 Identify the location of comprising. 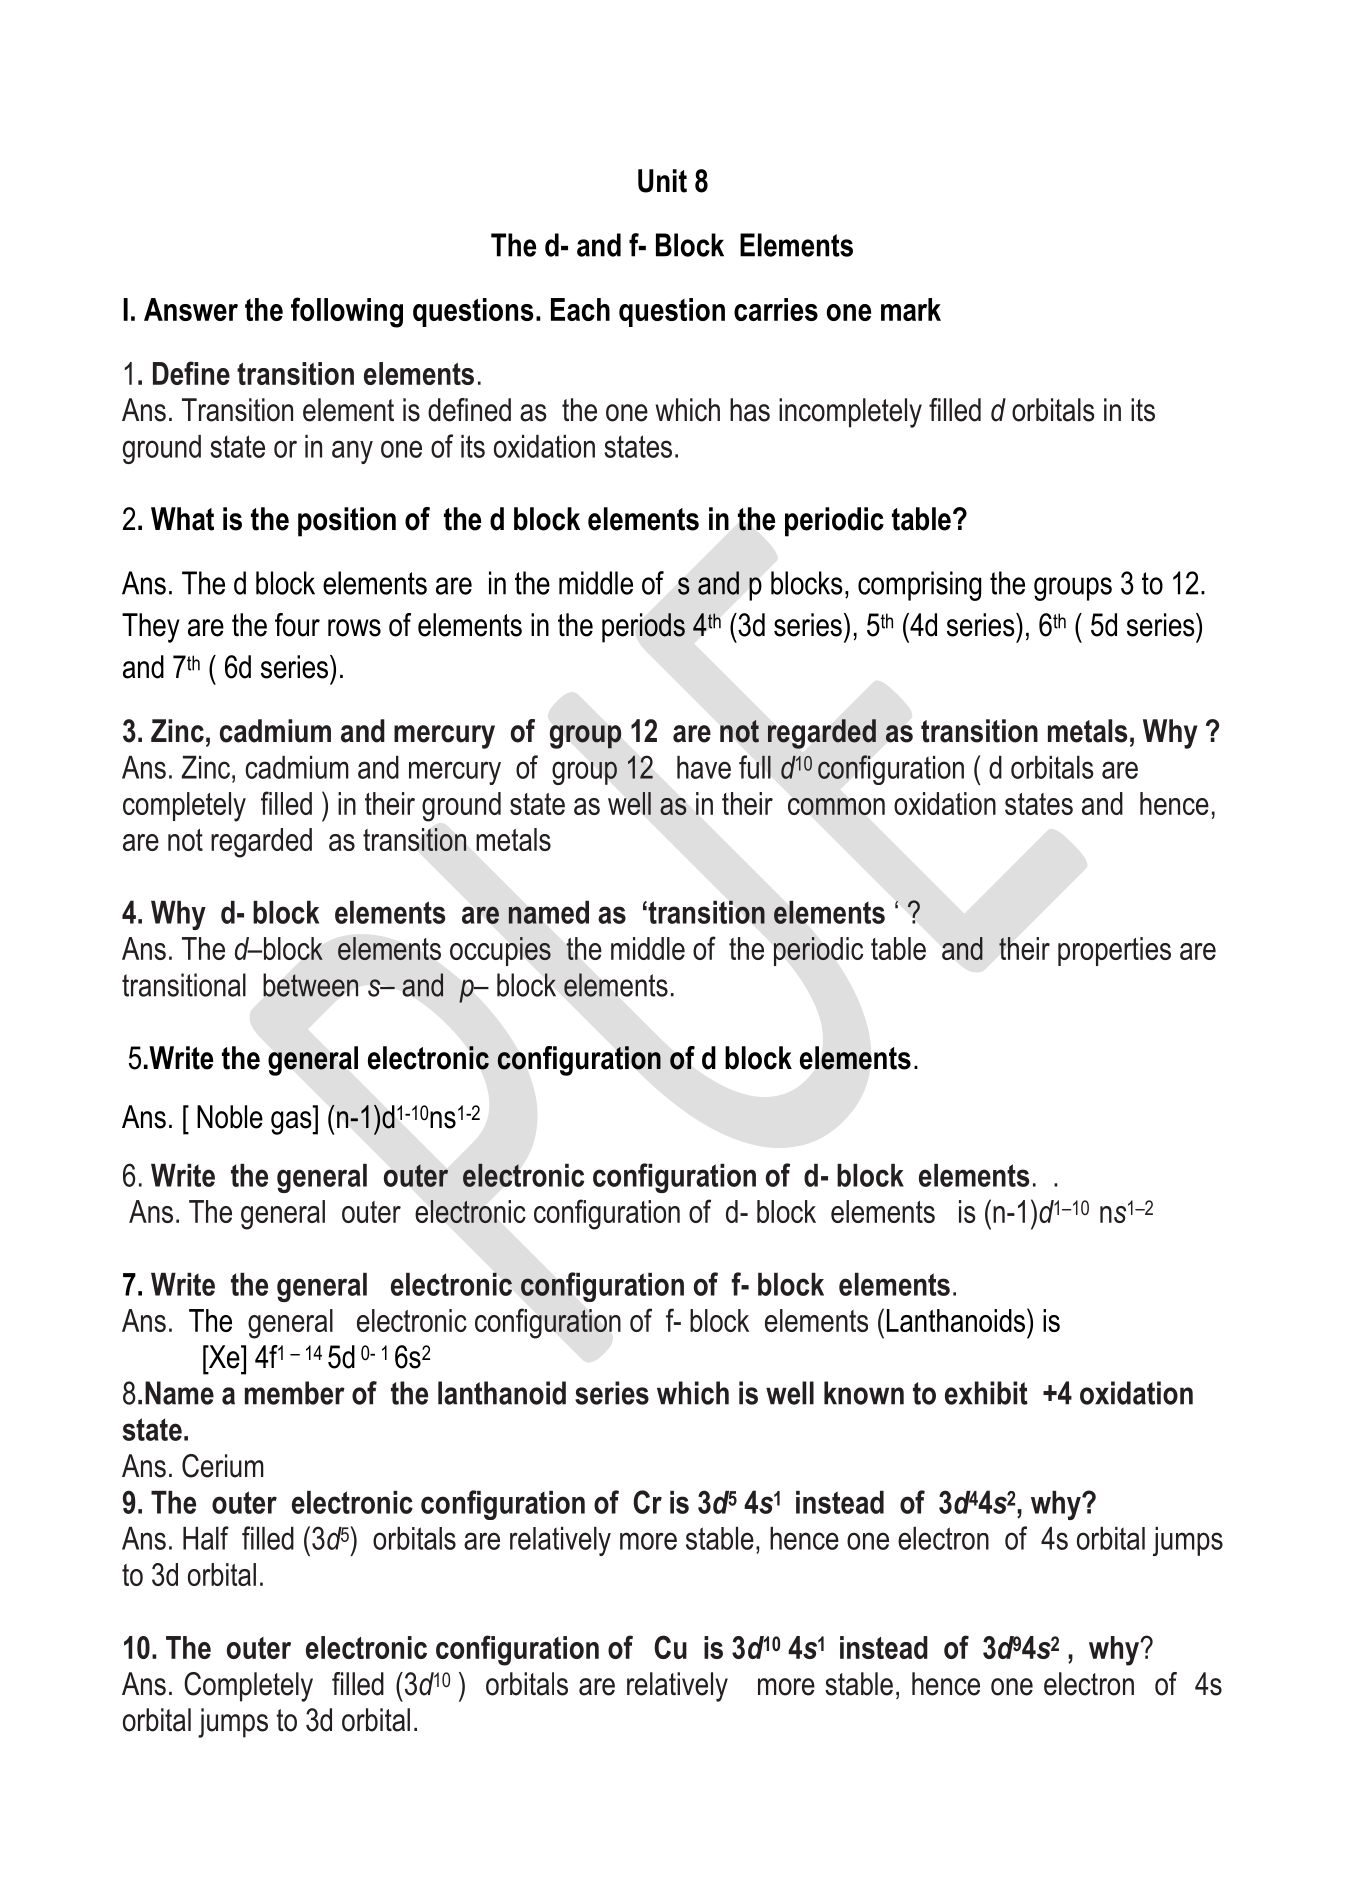
(919, 586).
